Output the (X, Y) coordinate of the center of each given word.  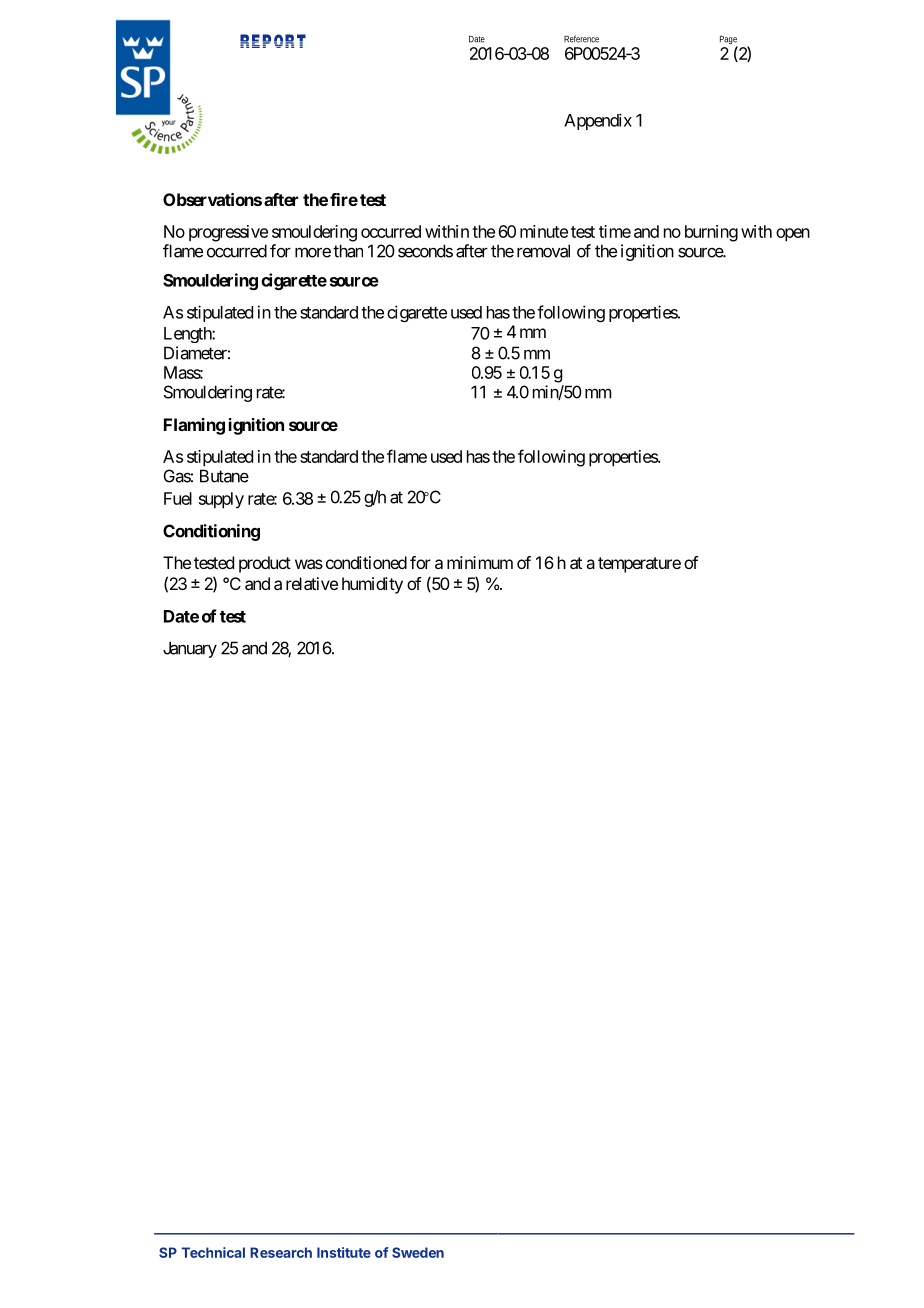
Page (729, 41)
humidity (372, 585)
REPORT (273, 41)
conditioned (366, 562)
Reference (581, 39)
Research (281, 1252)
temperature (639, 565)
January (190, 649)
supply (221, 500)
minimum (480, 562)
